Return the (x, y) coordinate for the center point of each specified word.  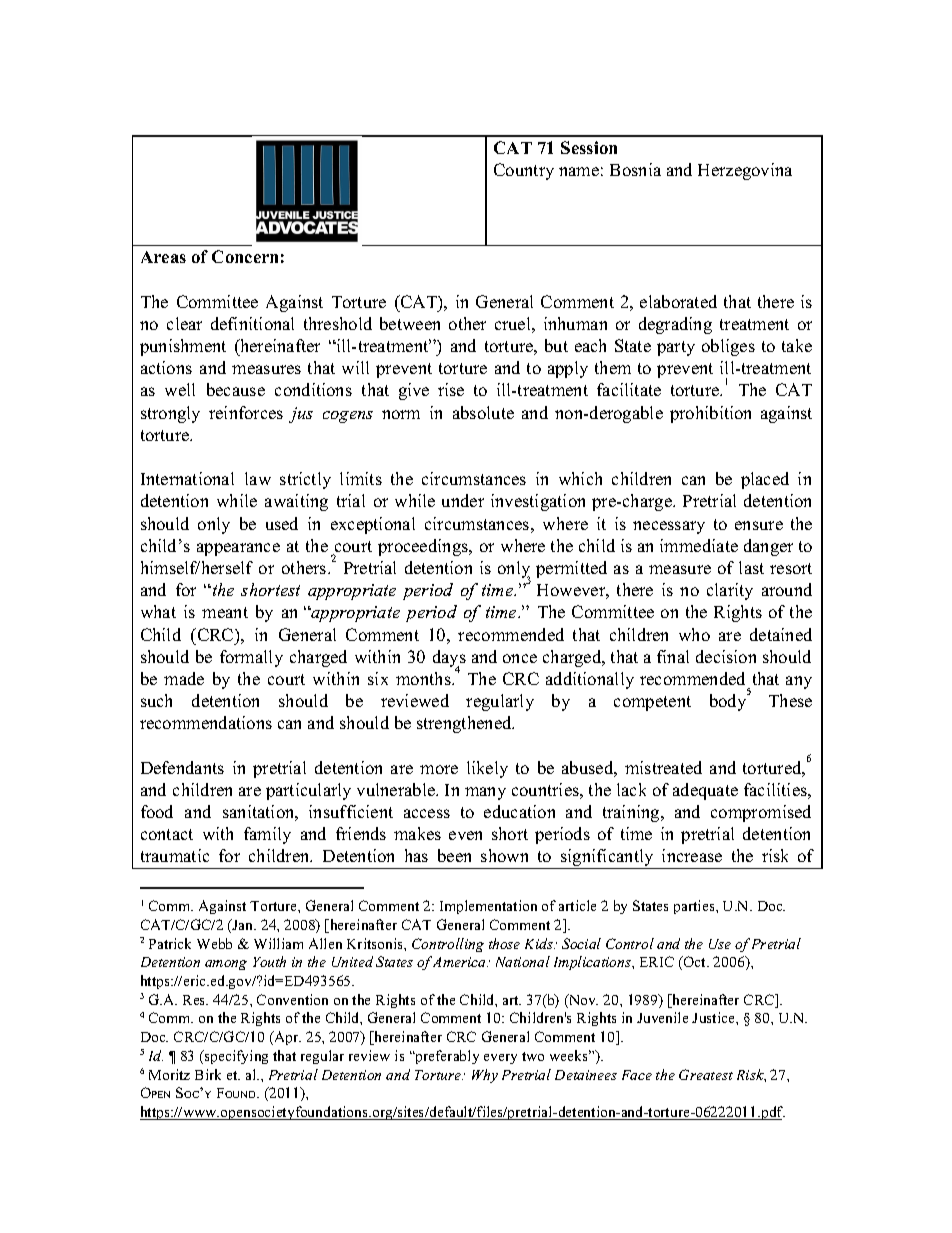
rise (451, 389)
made (184, 678)
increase (692, 855)
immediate (699, 545)
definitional (252, 323)
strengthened (465, 724)
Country (524, 171)
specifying (235, 1057)
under (463, 500)
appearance (238, 549)
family (267, 835)
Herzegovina (745, 171)
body (729, 702)
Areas (163, 257)
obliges (728, 347)
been (454, 855)
